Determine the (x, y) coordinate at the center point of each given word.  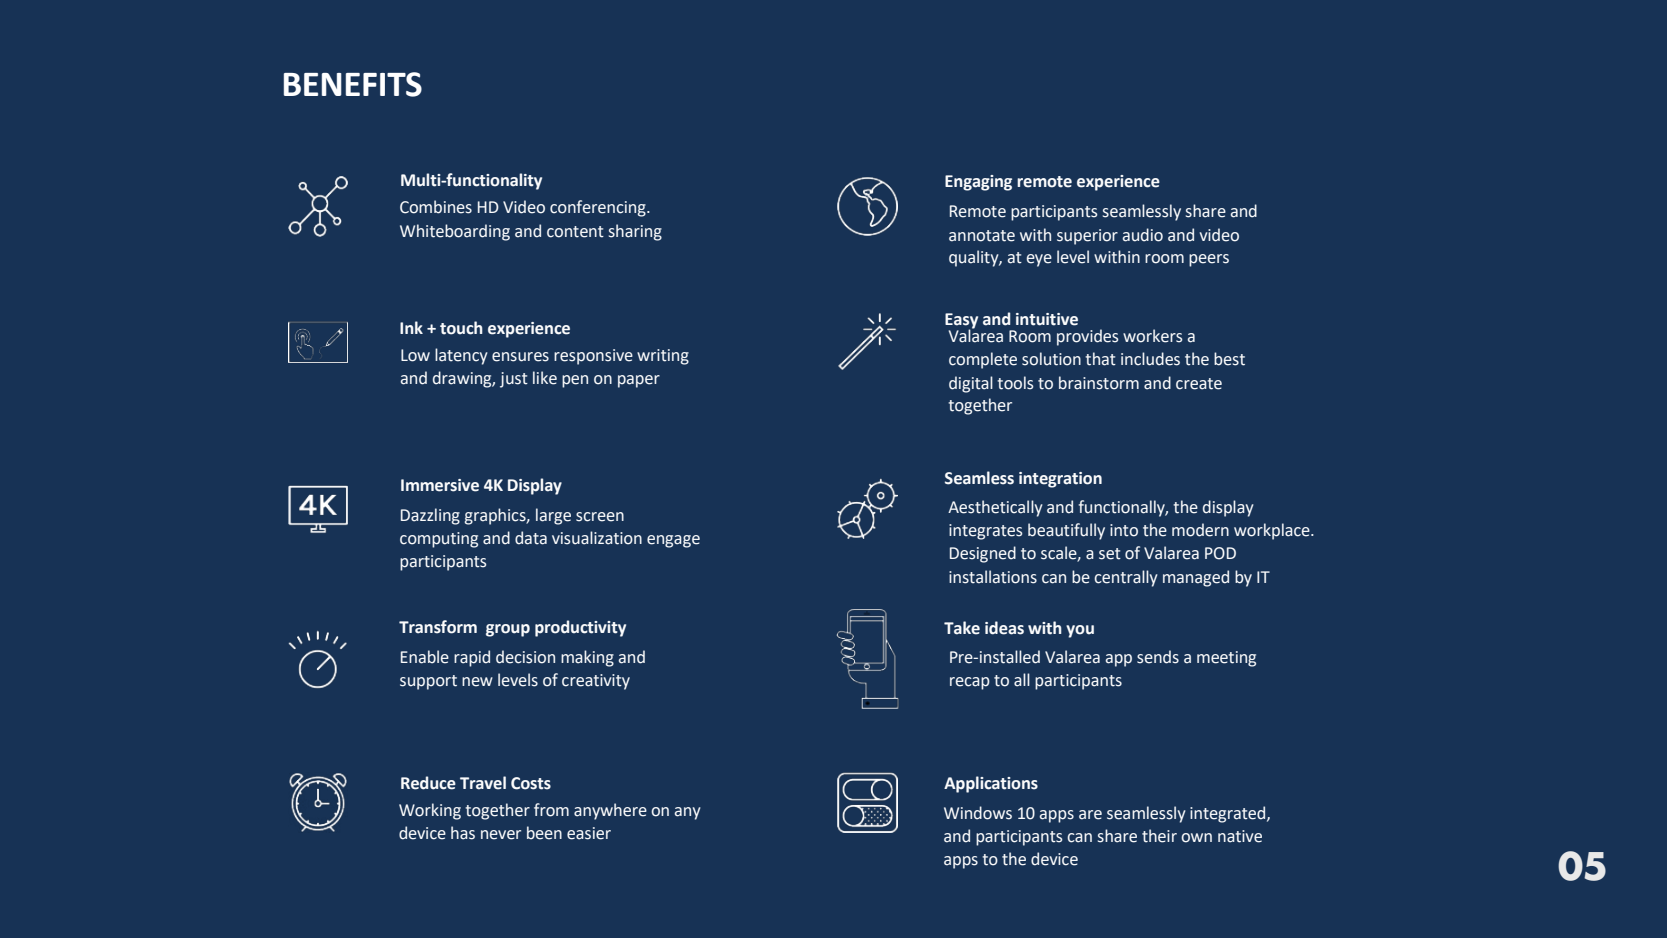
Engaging (978, 183)
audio (1142, 235)
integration (1060, 480)
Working (430, 811)
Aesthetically (995, 508)
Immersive (440, 485)
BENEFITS (353, 84)
